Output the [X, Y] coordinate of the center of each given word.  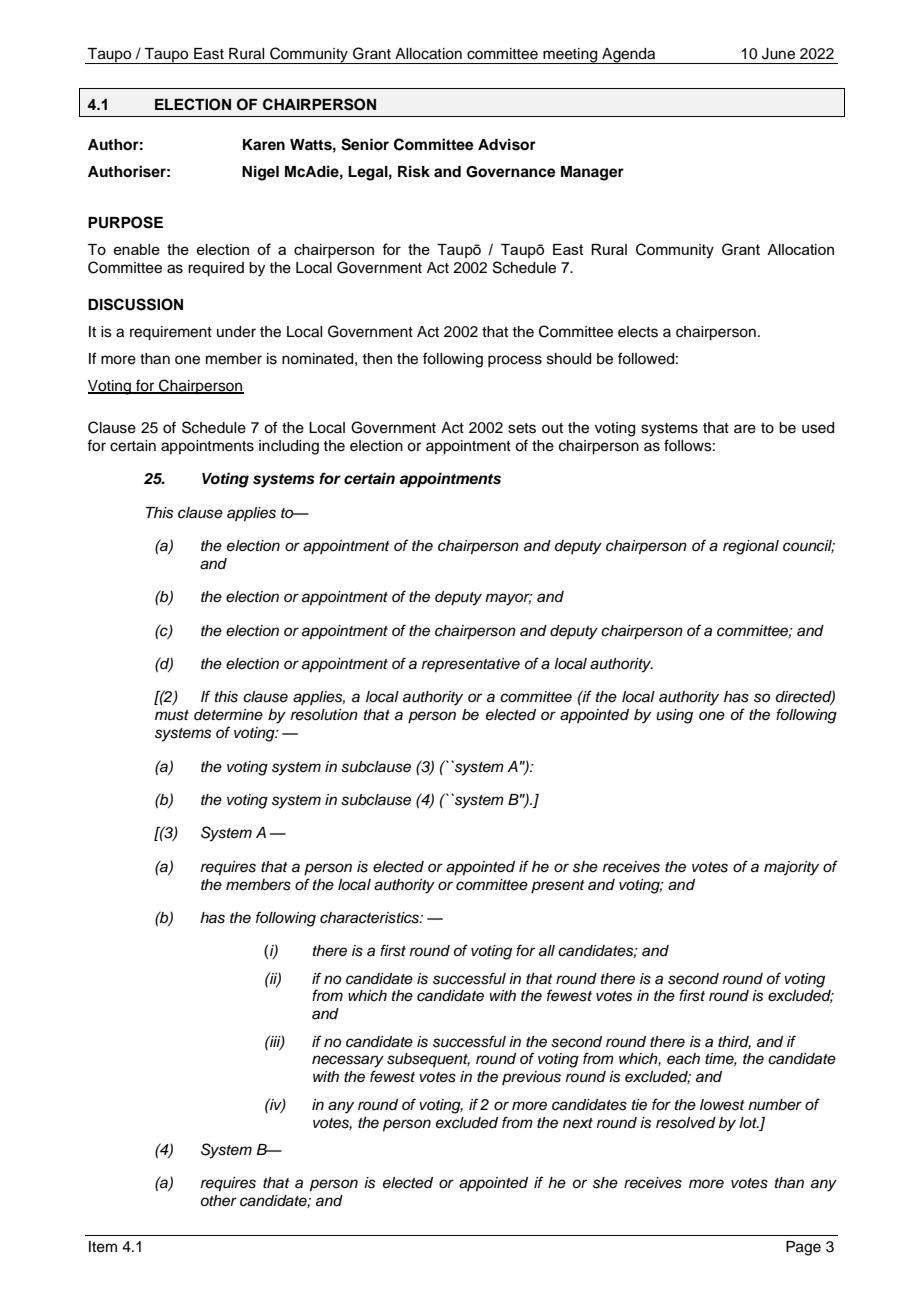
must [172, 715]
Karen [264, 144]
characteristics [370, 918]
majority [791, 868]
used [818, 428]
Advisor [507, 144]
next [578, 1123]
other [219, 1201]
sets [522, 428]
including [289, 447]
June [778, 54]
